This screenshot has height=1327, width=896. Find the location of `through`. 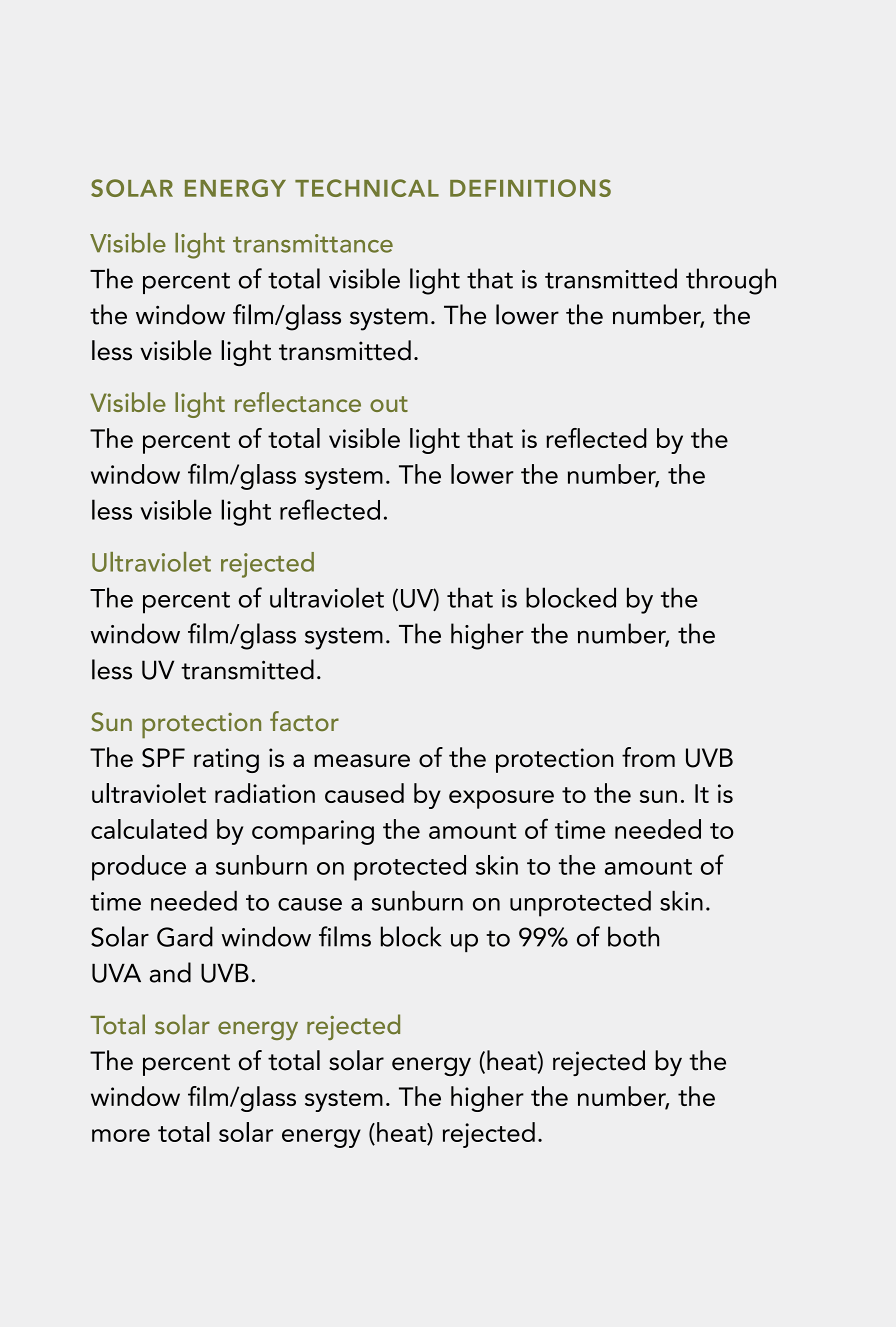

through is located at coordinates (731, 281).
